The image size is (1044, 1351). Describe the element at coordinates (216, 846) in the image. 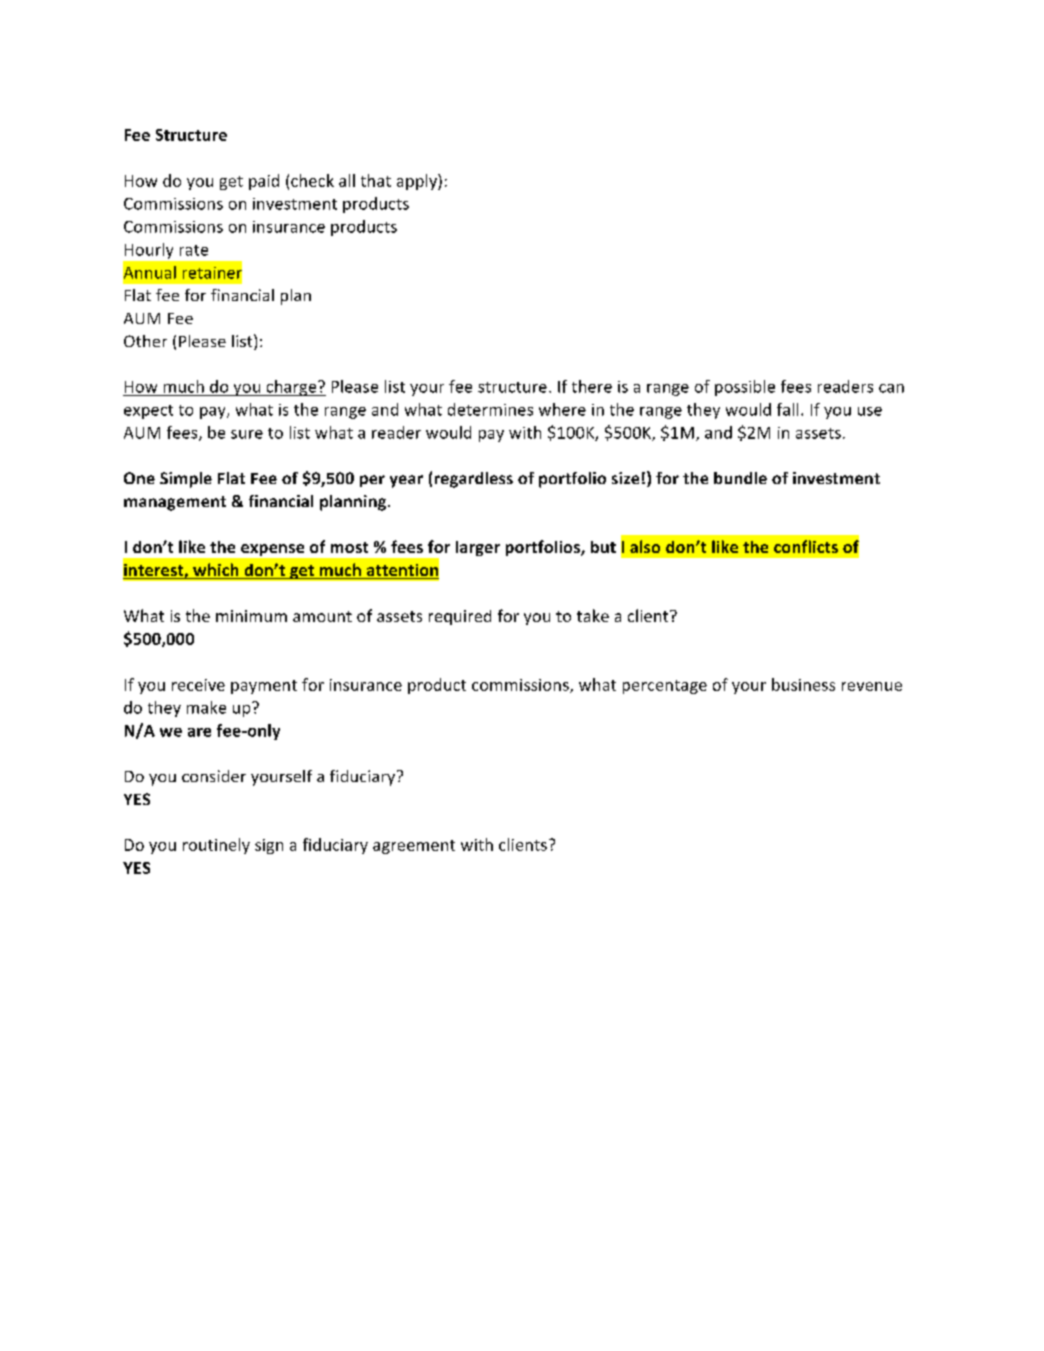

I see `routinely` at that location.
